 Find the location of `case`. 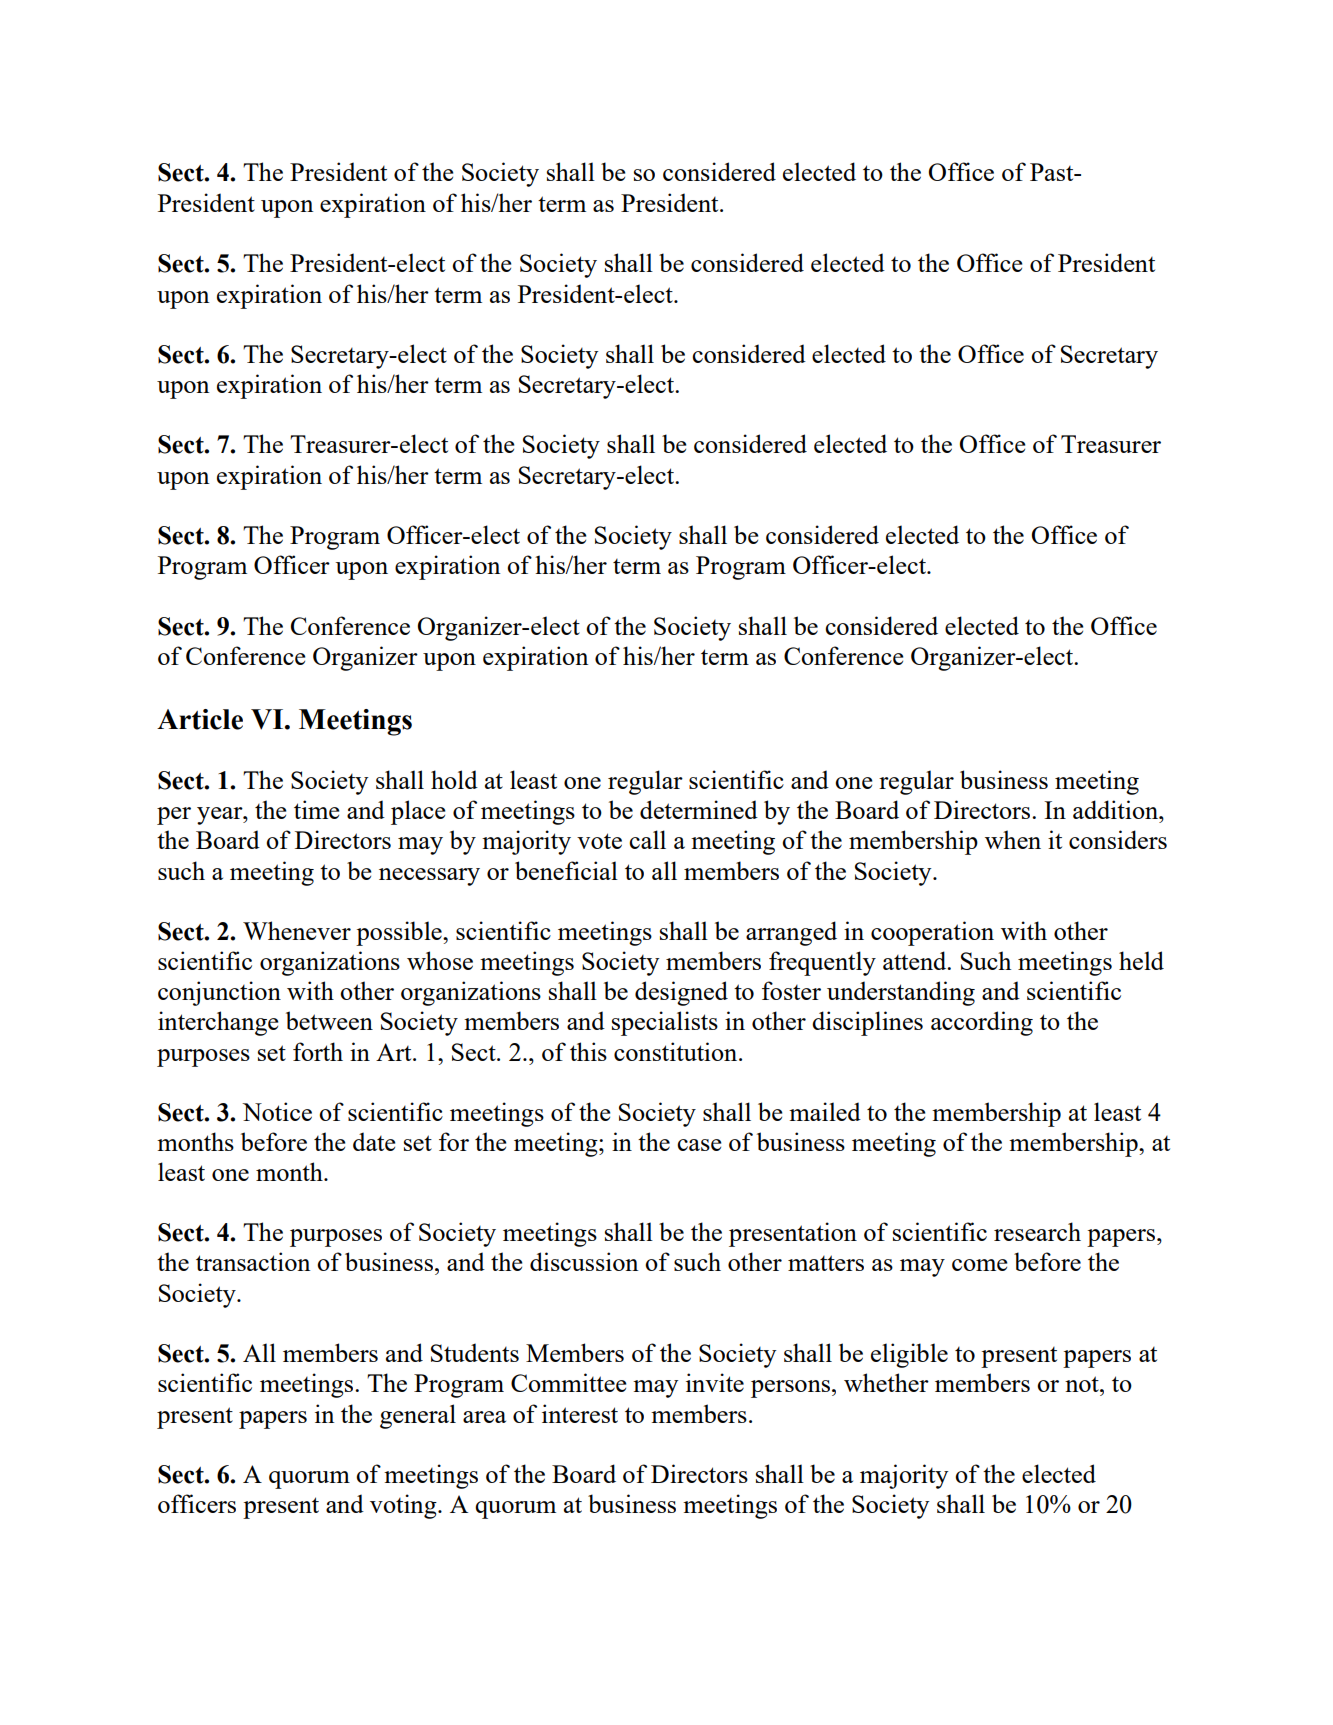

case is located at coordinates (699, 1145).
